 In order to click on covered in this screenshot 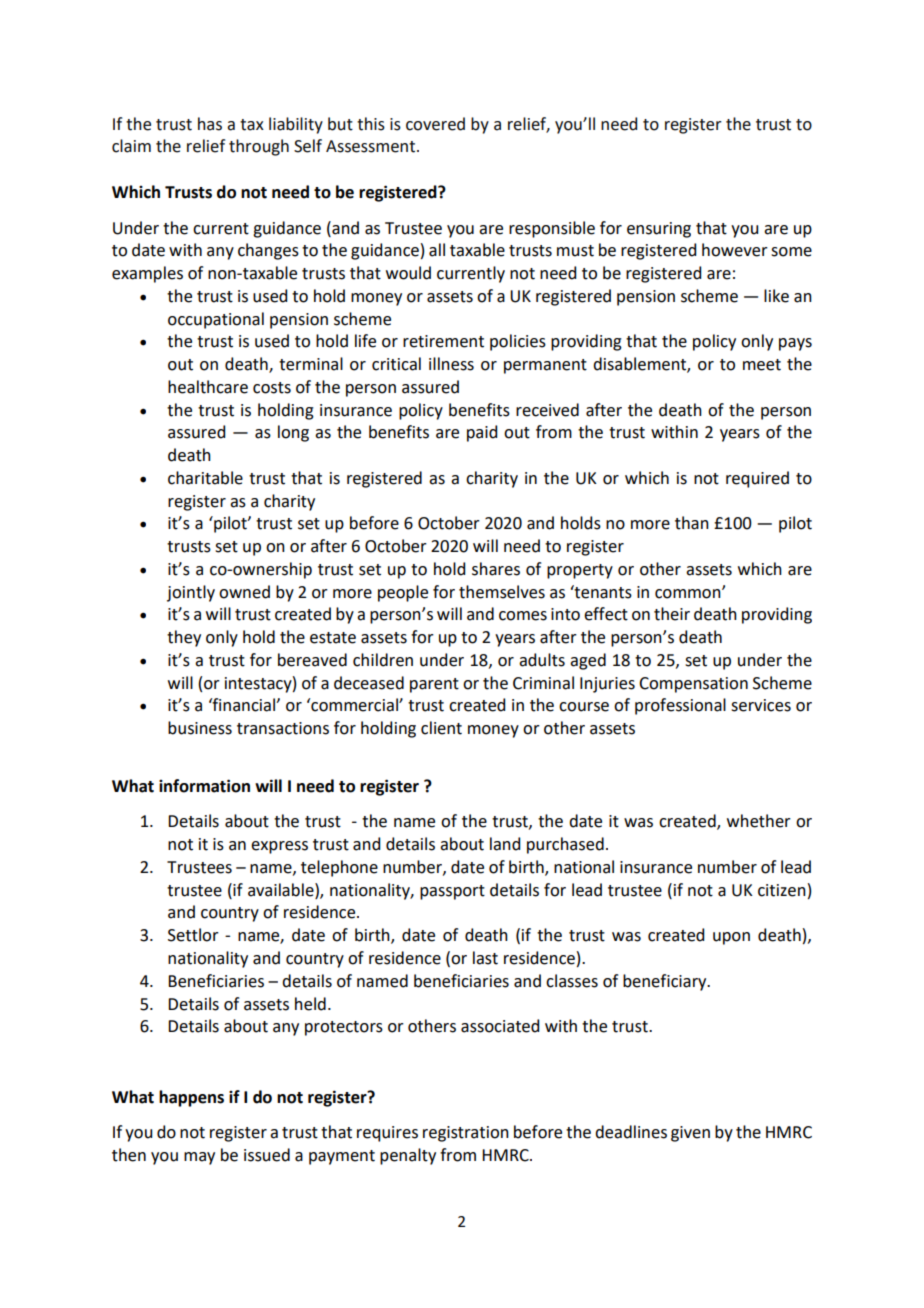, I will do `click(435, 124)`.
